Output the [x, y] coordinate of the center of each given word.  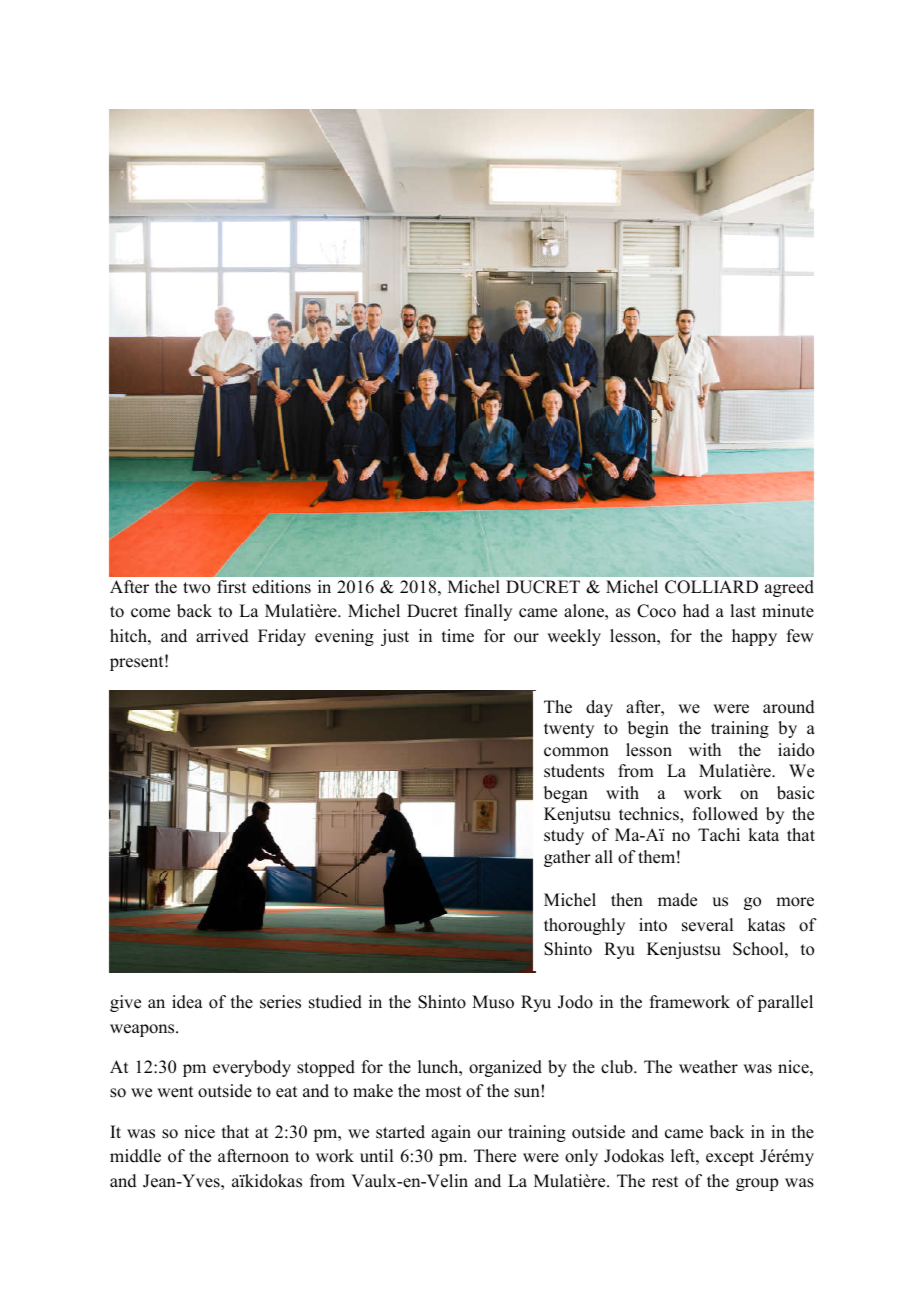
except [730, 1158]
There [495, 1156]
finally [488, 612]
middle [135, 1156]
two [196, 588]
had [696, 611]
